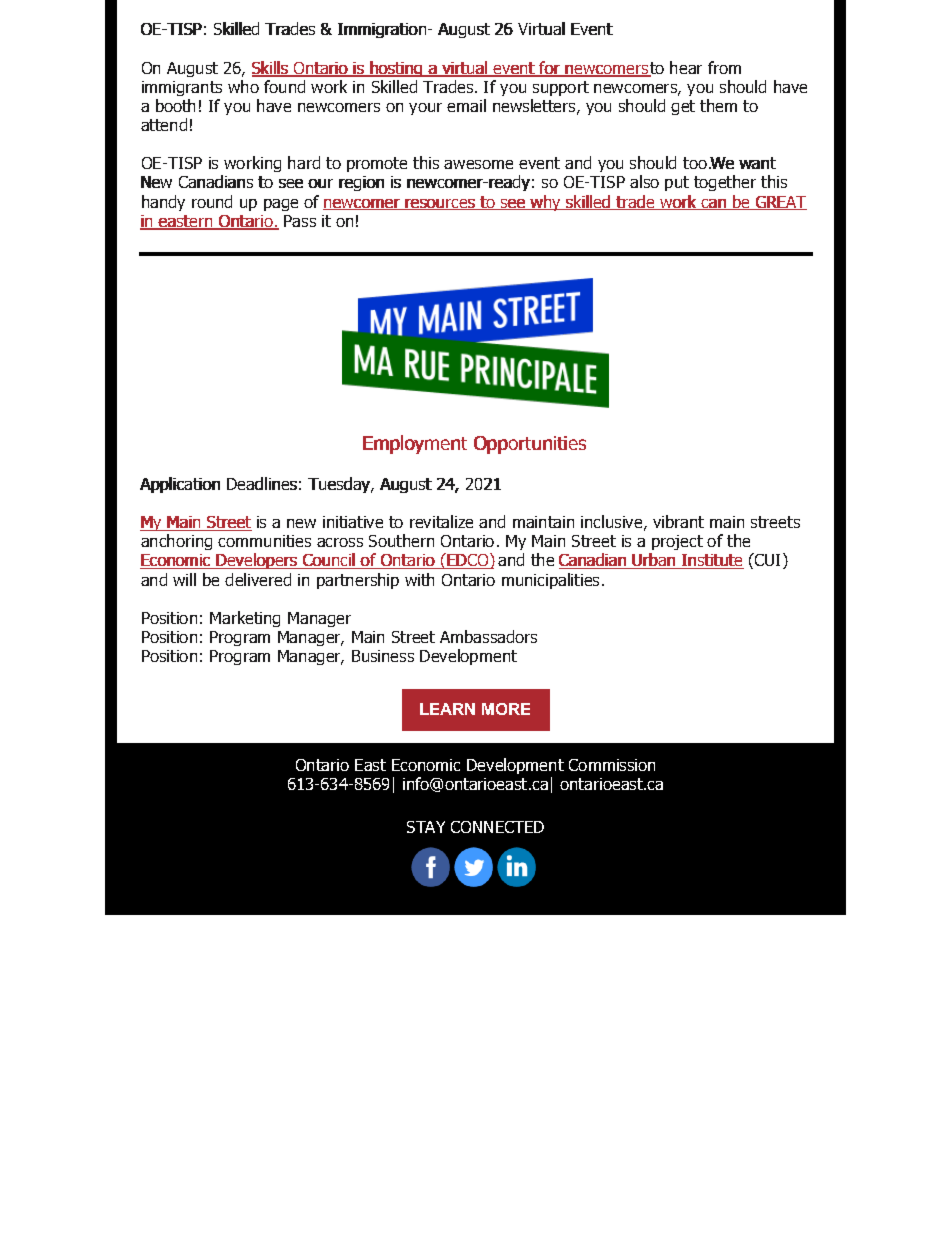 This document has width=952, height=1233. What do you see at coordinates (243, 86) in the document?
I see `who` at bounding box center [243, 86].
